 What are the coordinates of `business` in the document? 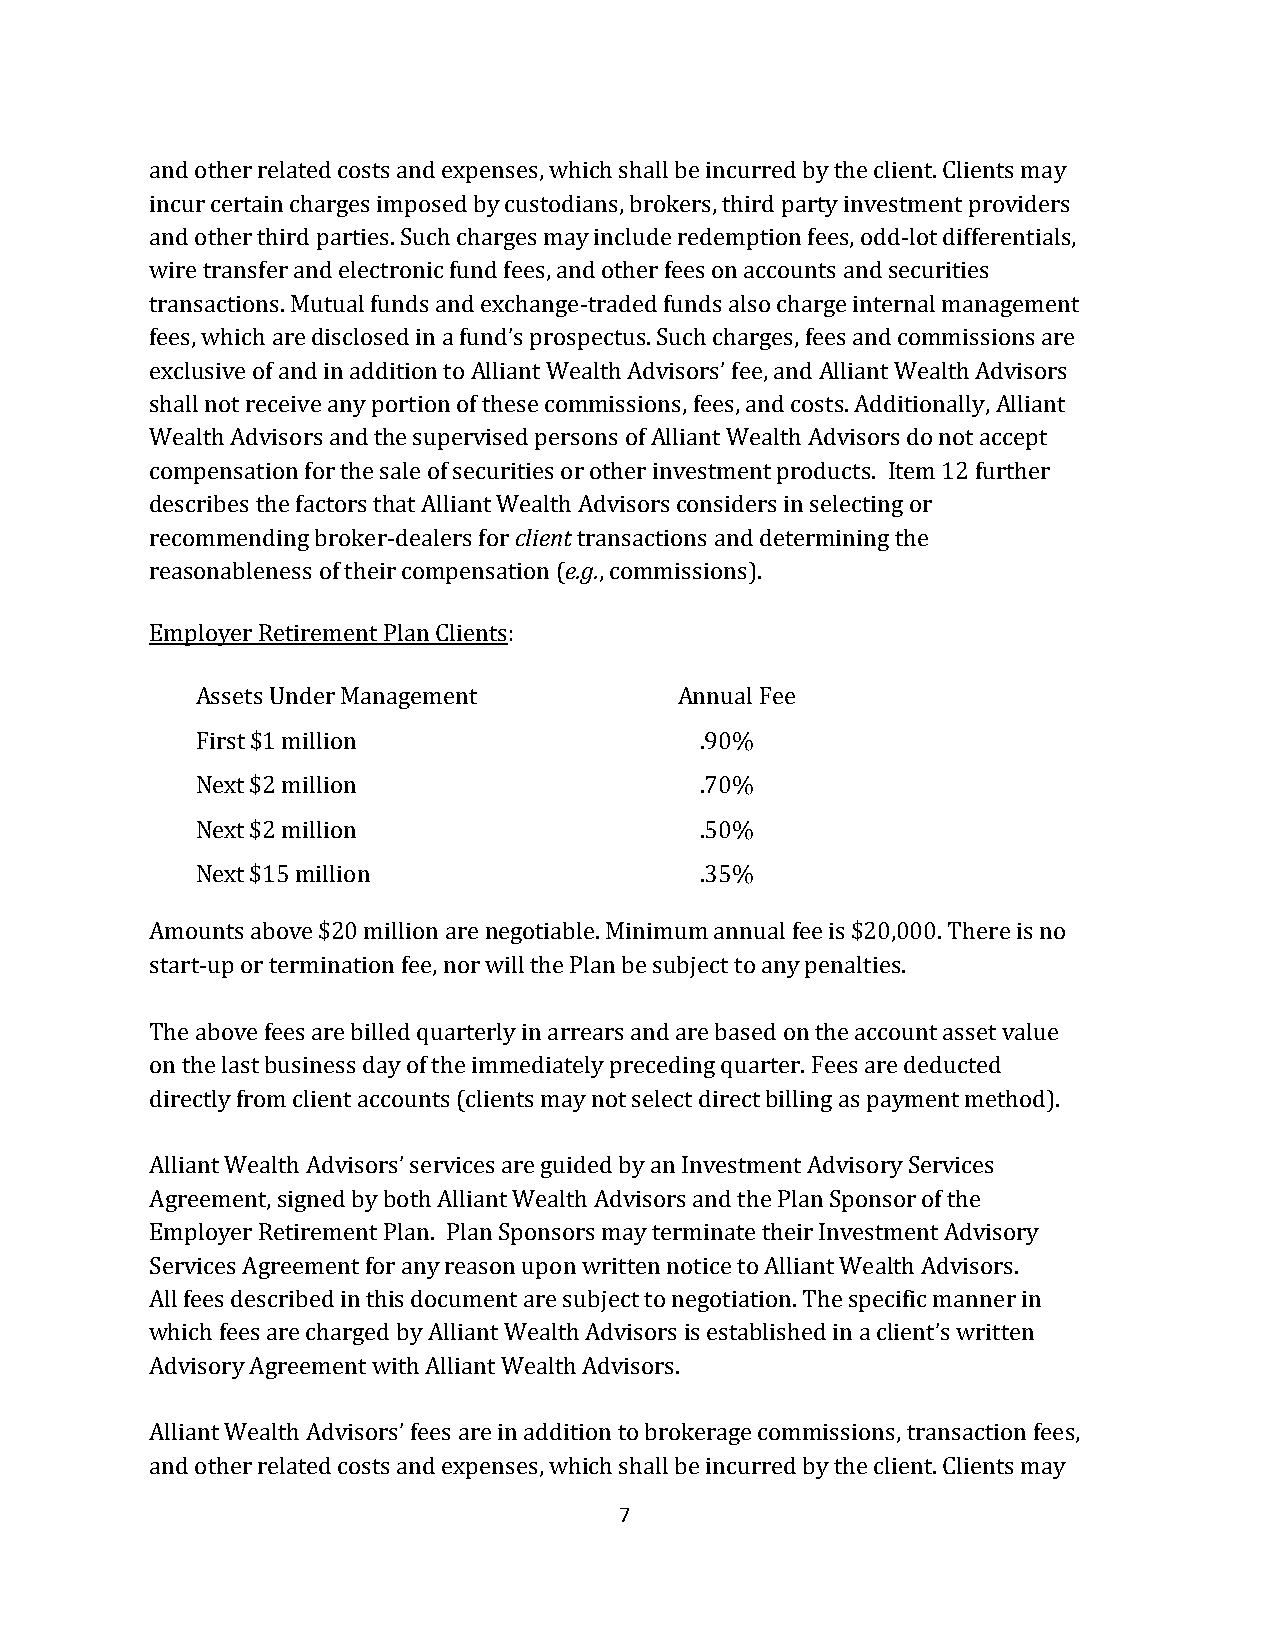 It's located at (310, 1064).
